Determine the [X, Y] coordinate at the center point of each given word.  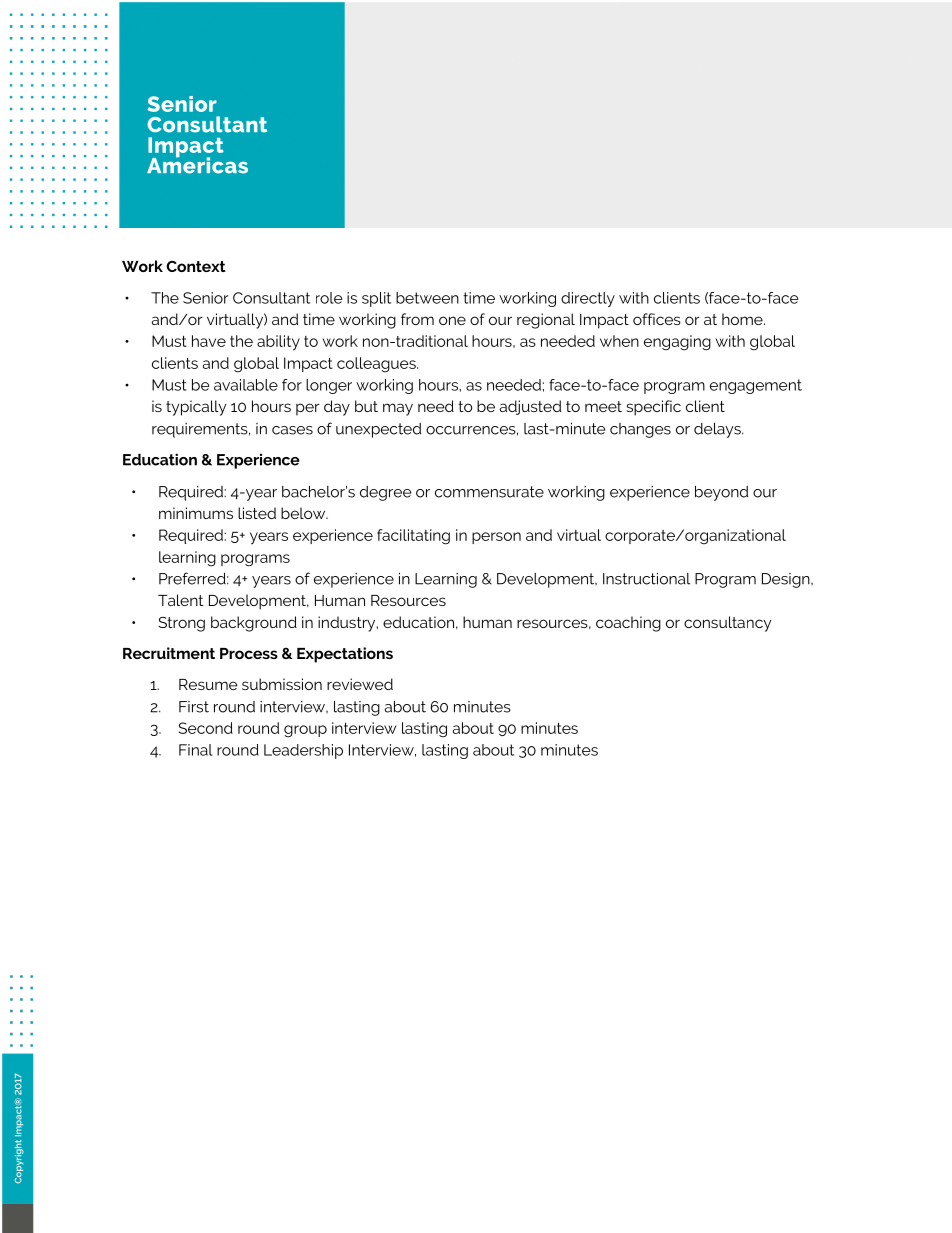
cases [292, 430]
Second [206, 728]
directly [588, 299]
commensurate [489, 492]
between [427, 298]
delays [718, 430]
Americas [197, 164]
